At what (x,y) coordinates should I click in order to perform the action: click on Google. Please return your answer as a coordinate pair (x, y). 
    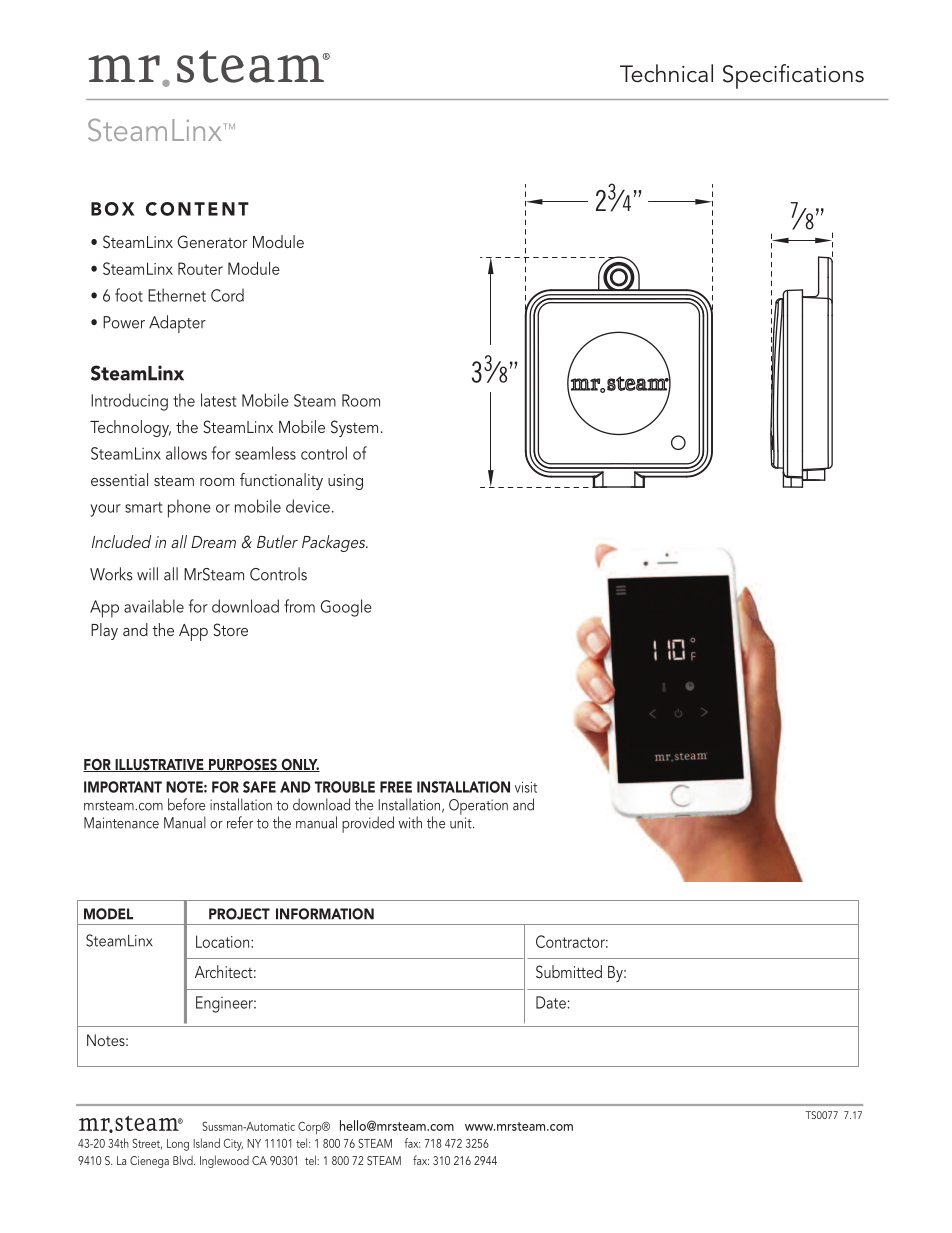
    Looking at the image, I should click on (346, 608).
